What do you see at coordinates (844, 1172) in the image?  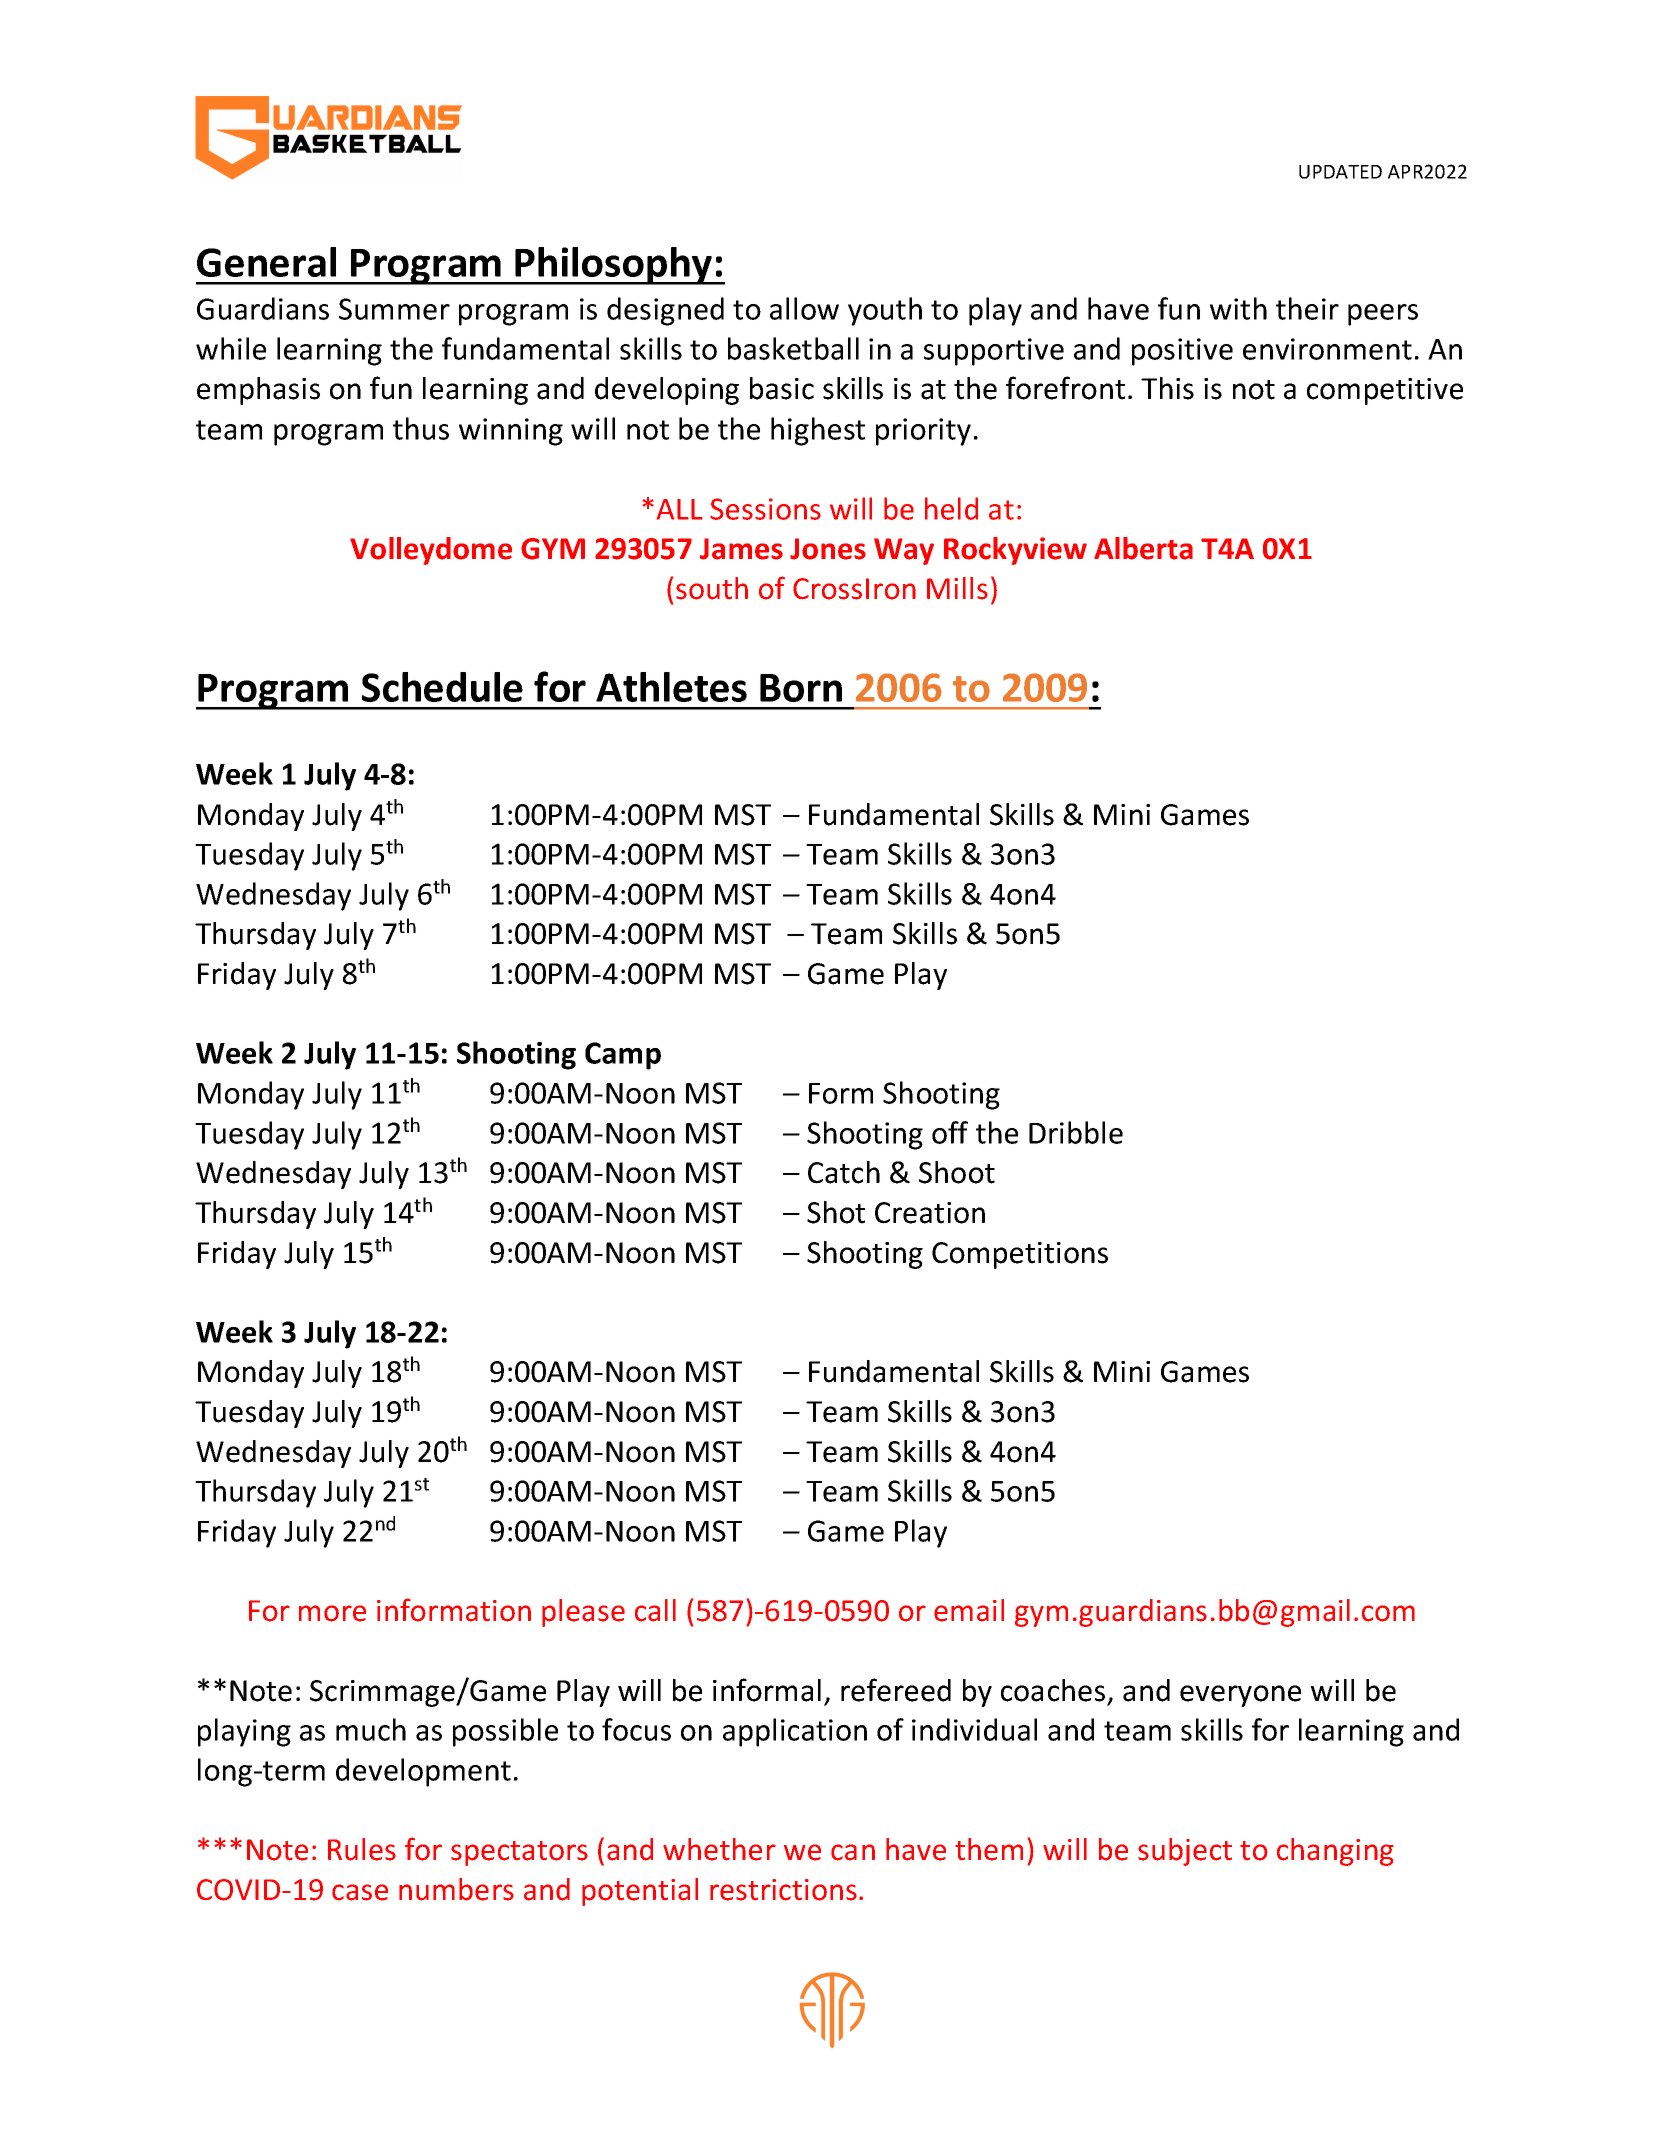 I see `Catch` at bounding box center [844, 1172].
